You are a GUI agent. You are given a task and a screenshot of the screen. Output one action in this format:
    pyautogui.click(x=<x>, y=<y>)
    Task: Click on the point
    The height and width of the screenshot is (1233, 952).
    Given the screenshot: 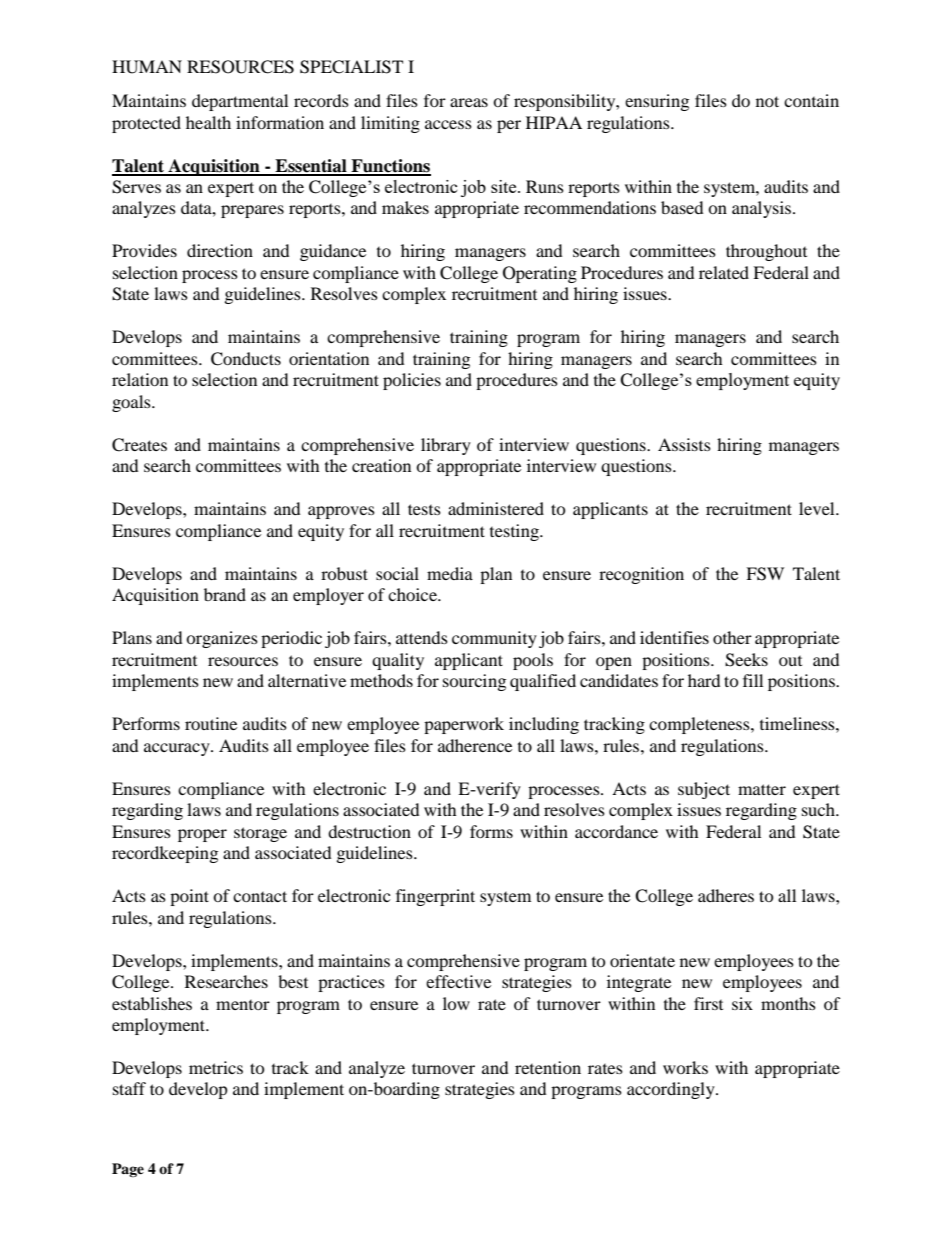 What is the action you would take?
    pyautogui.click(x=189, y=897)
